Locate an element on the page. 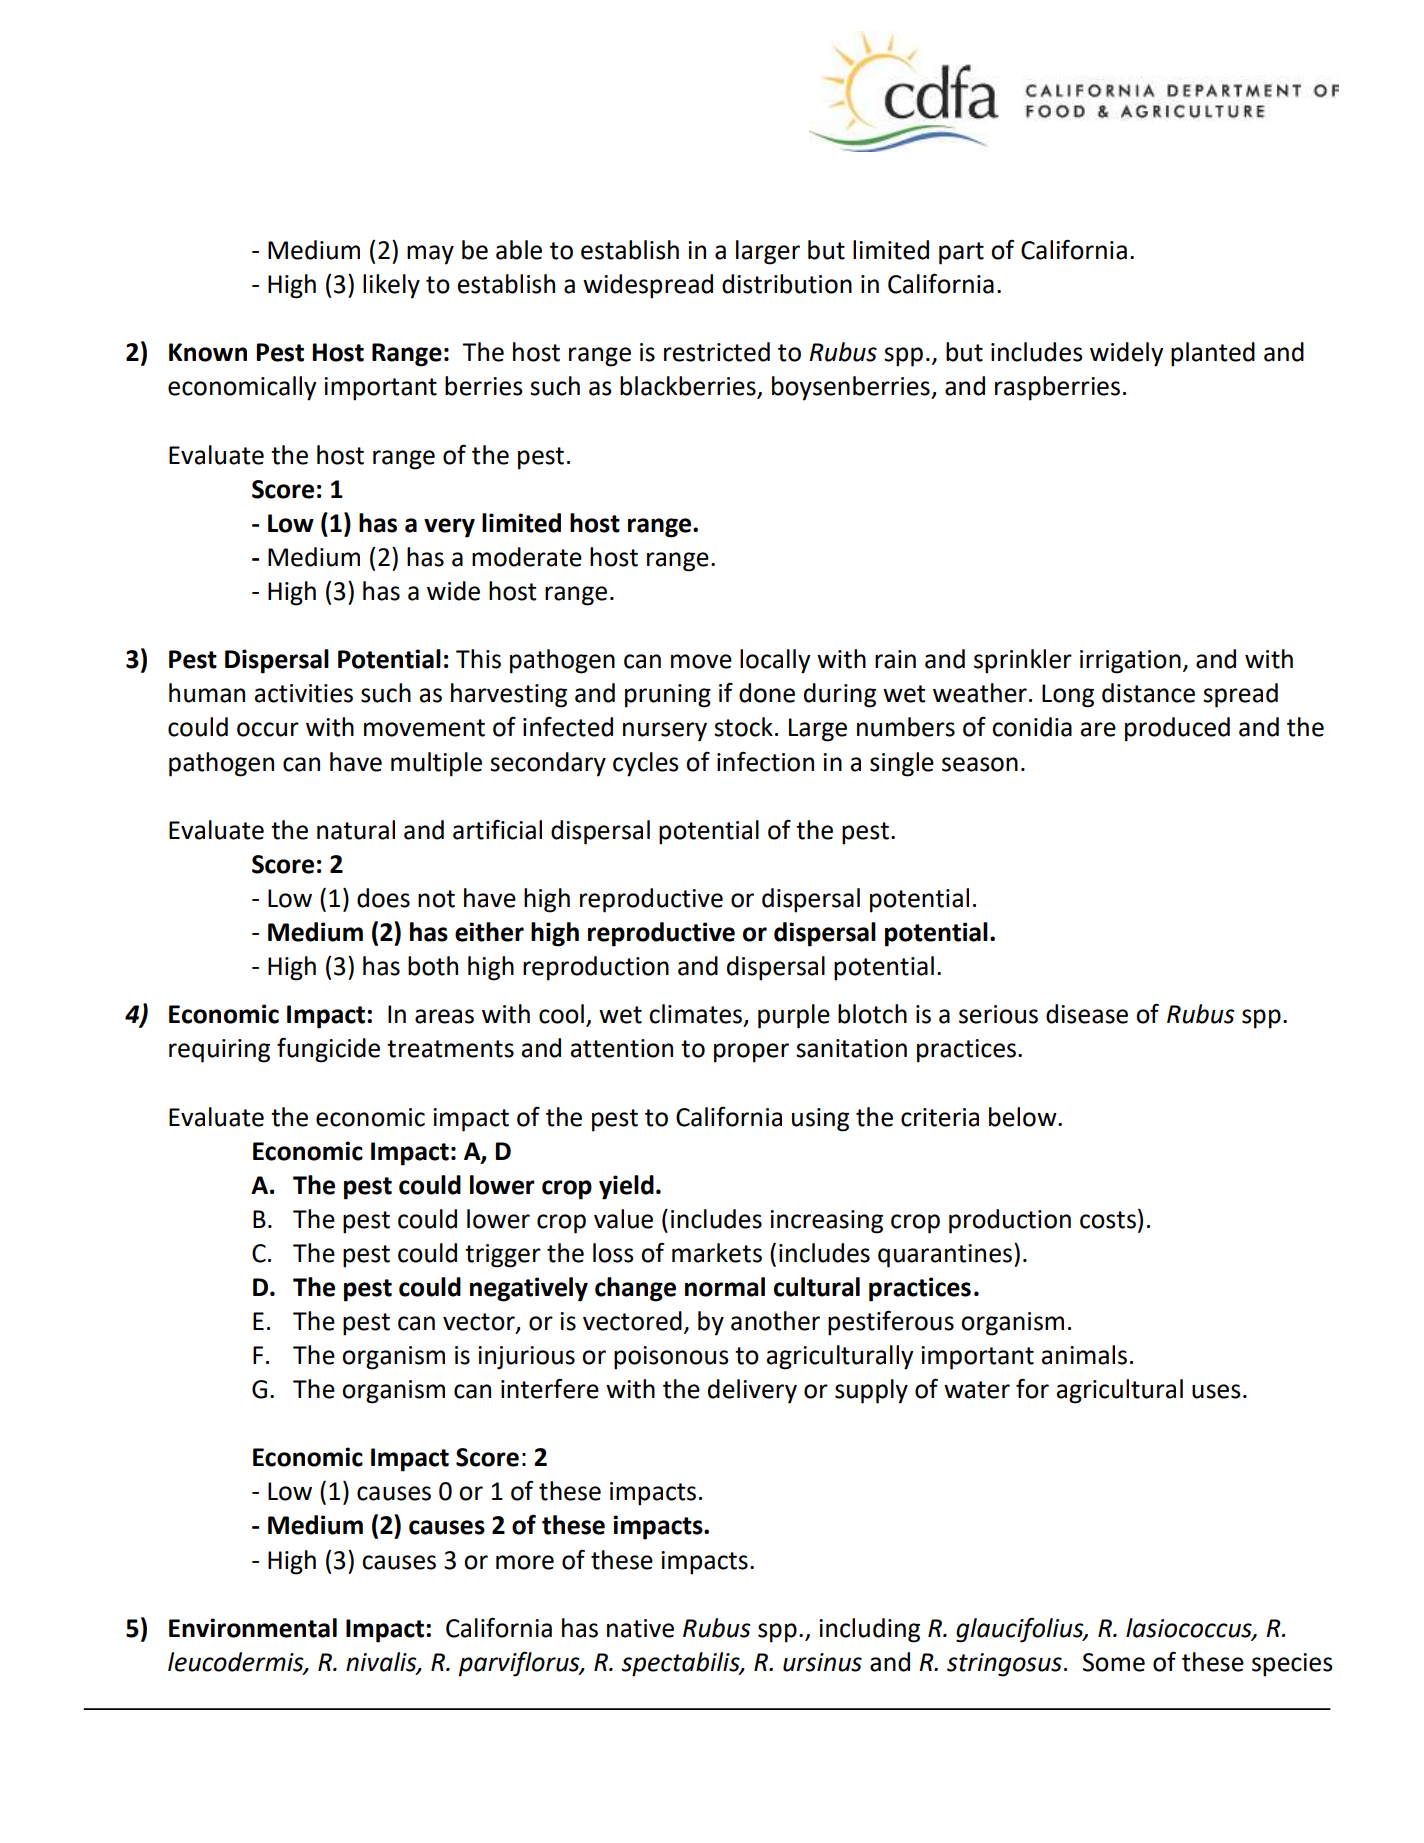 The width and height of the page is (1424, 1843). locally is located at coordinates (775, 661).
